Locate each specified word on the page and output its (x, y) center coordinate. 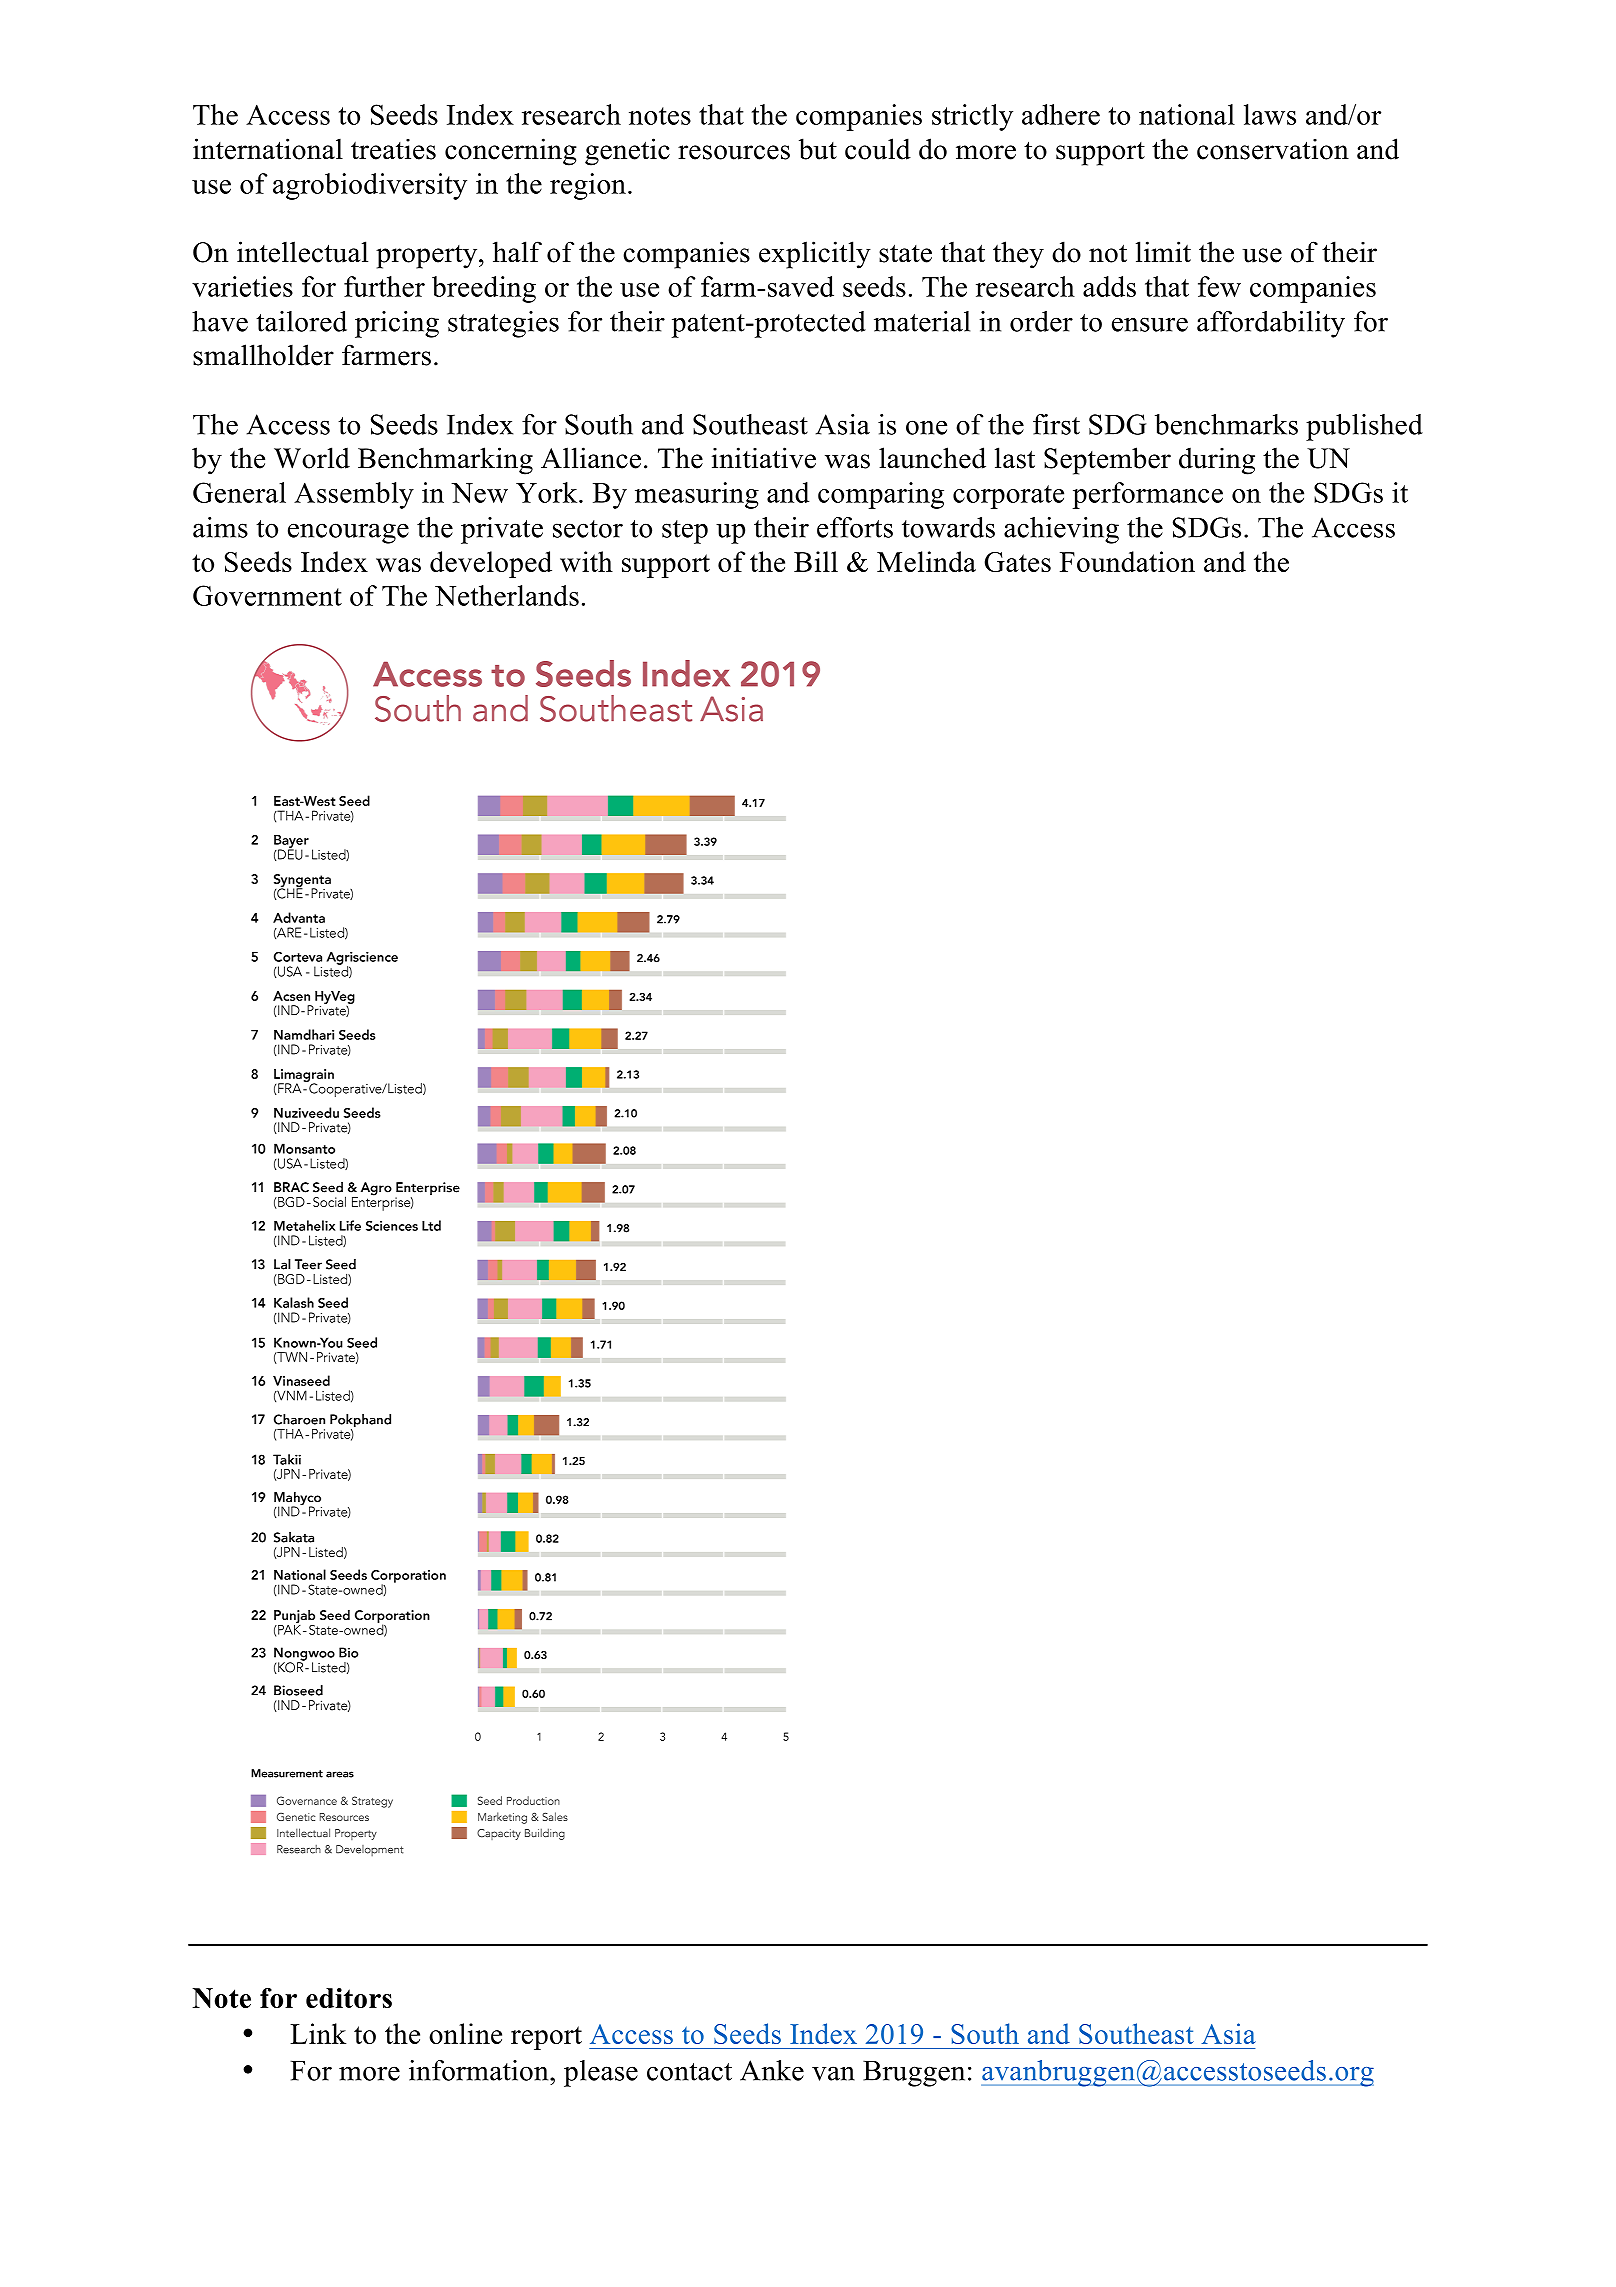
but (818, 149)
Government (267, 595)
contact (689, 2072)
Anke (772, 2070)
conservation (1273, 149)
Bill (816, 561)
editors (349, 1998)
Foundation (1127, 561)
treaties (393, 149)
